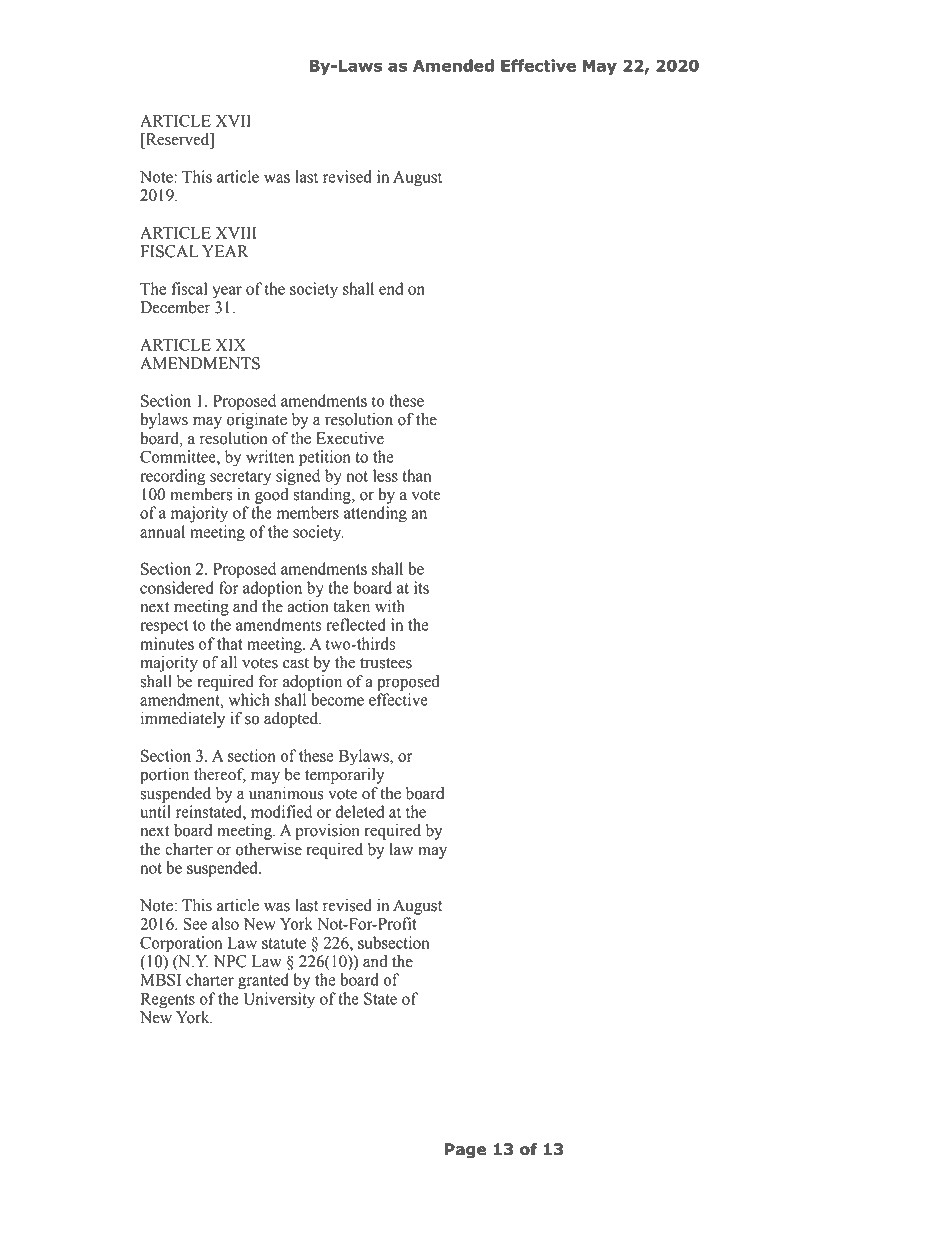 This image has height=1233, width=952. What do you see at coordinates (385, 475) in the image?
I see `less` at bounding box center [385, 475].
